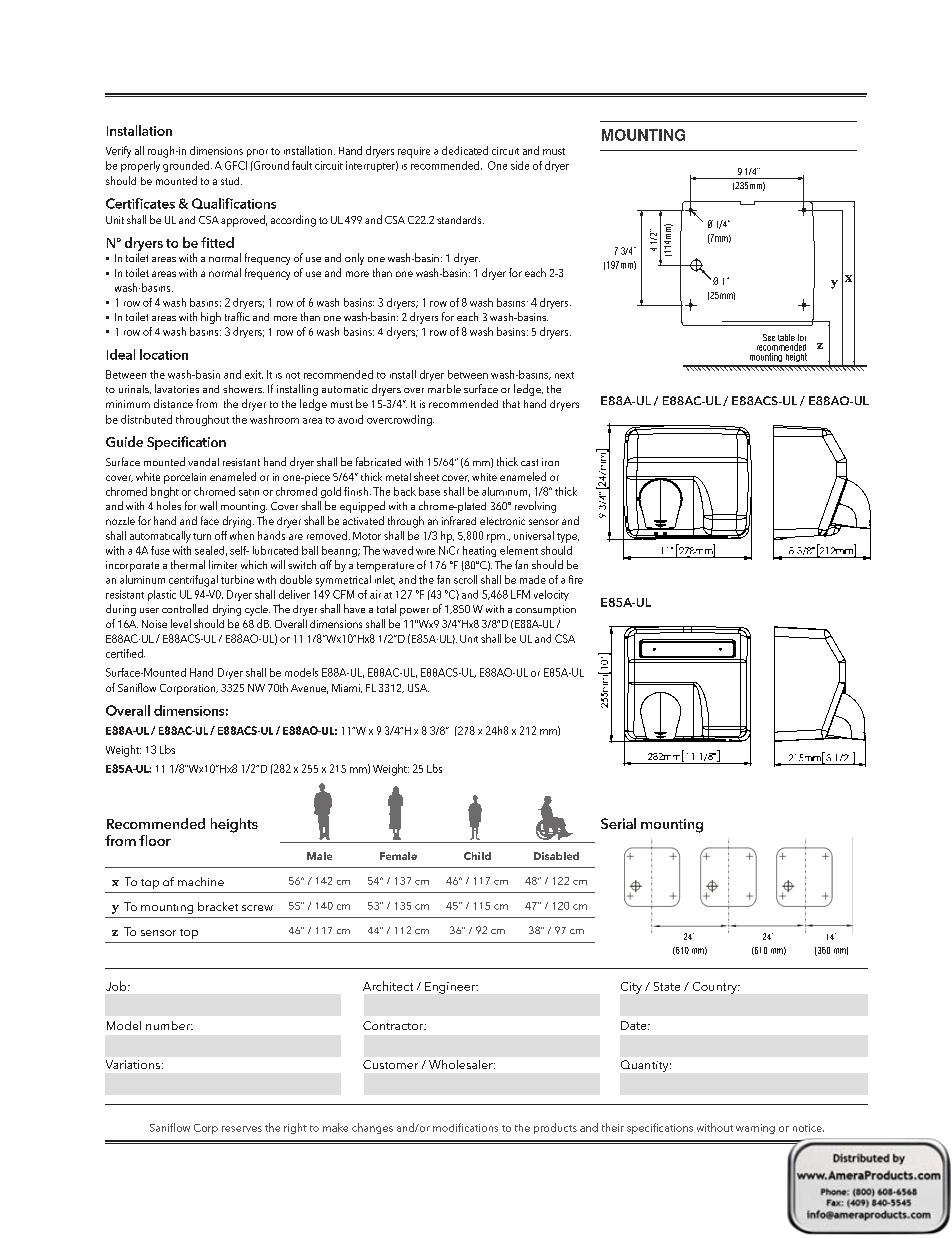 Image resolution: width=952 pixels, height=1238 pixels. Describe the element at coordinates (755, 1129) in the page. I see `warning` at that location.
